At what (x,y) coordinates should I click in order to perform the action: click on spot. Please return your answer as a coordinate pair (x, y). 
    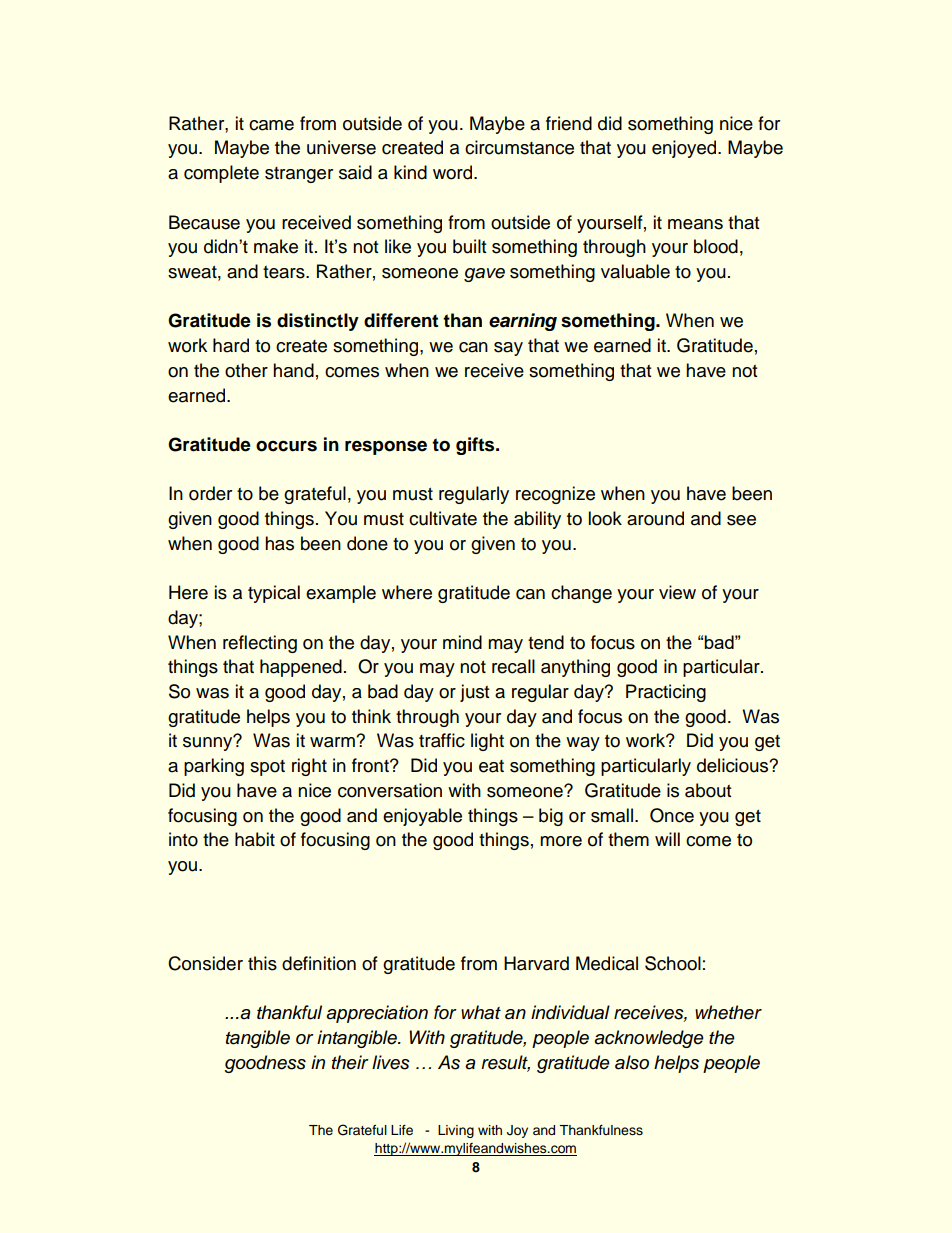
    Looking at the image, I should click on (267, 768).
